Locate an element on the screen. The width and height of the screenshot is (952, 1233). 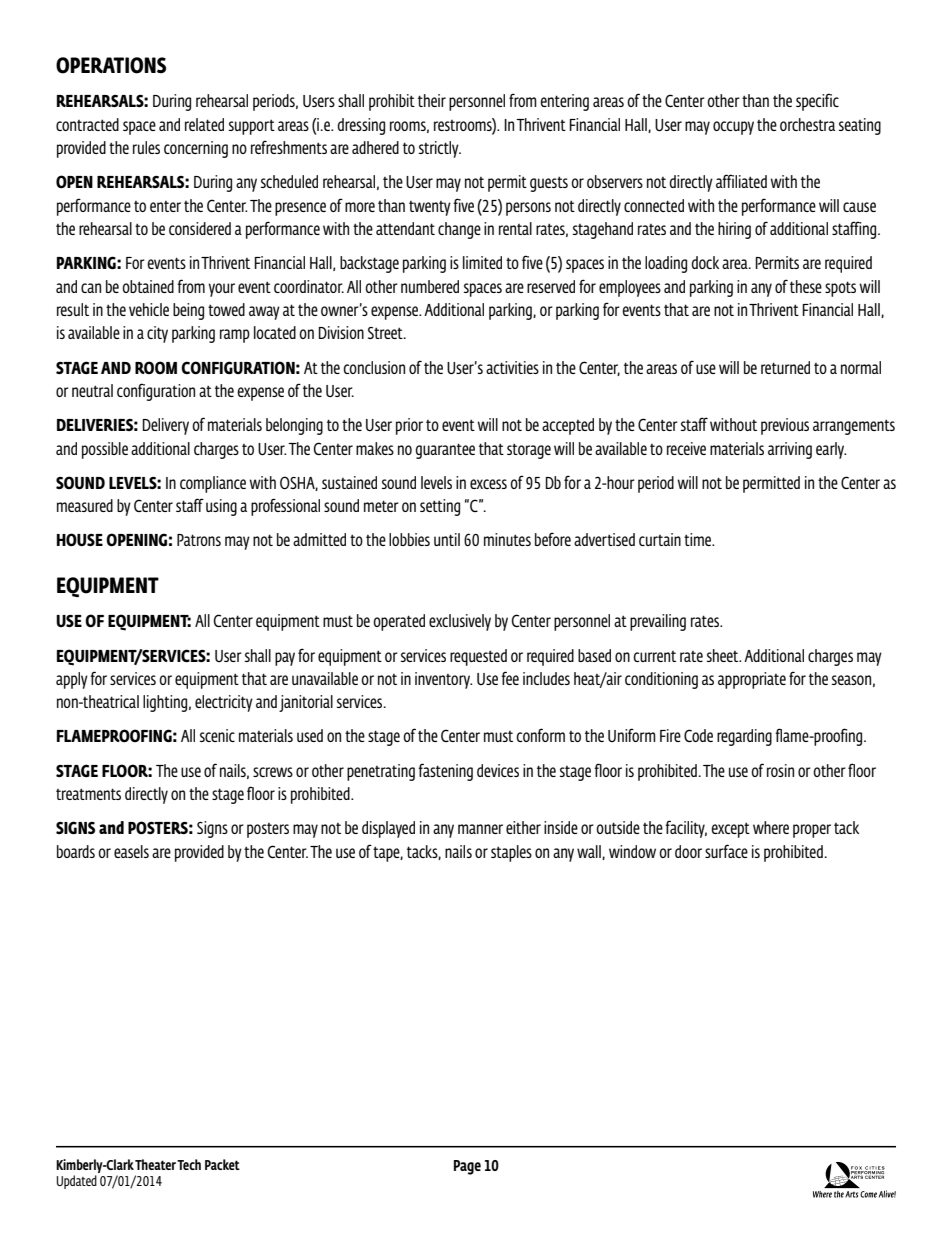
specific is located at coordinates (817, 102).
